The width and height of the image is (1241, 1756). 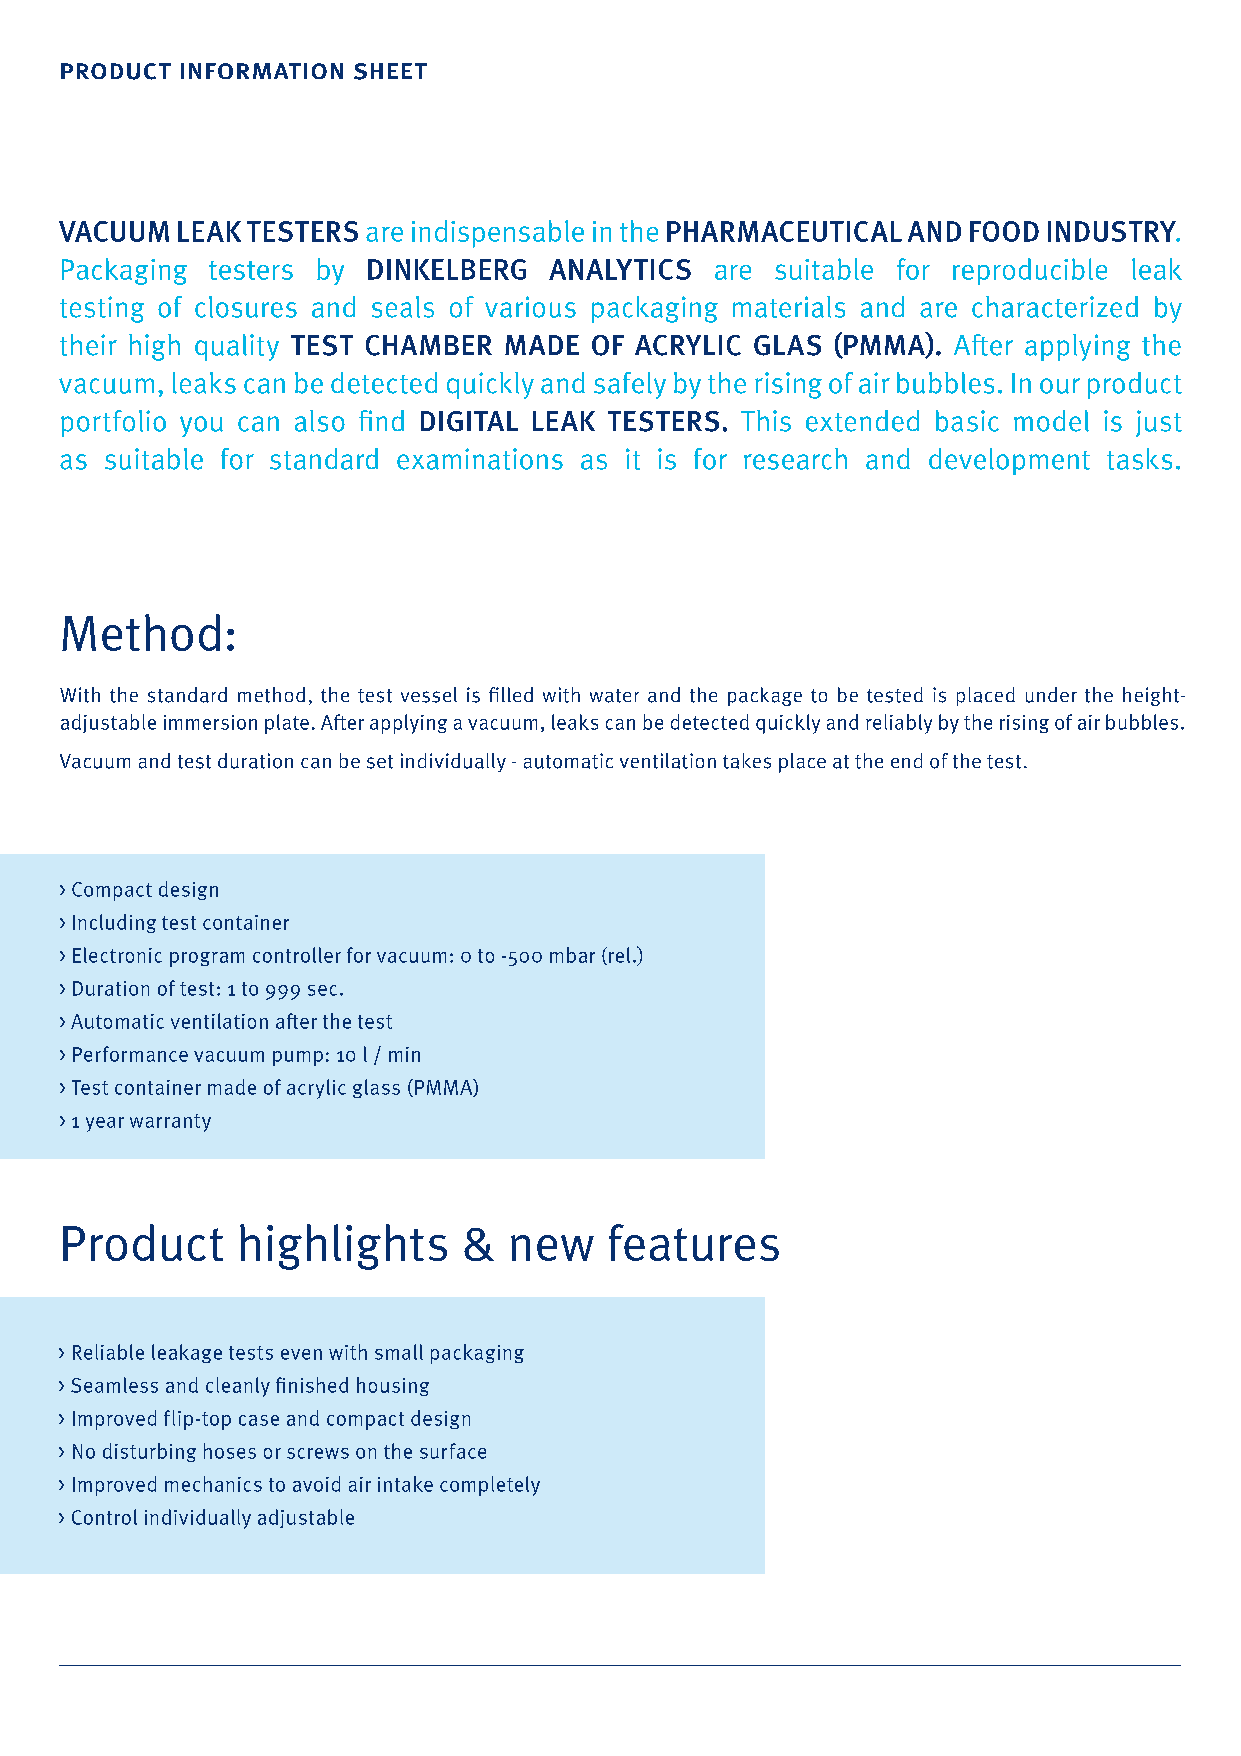 I want to click on FOOD, so click(x=1004, y=231).
